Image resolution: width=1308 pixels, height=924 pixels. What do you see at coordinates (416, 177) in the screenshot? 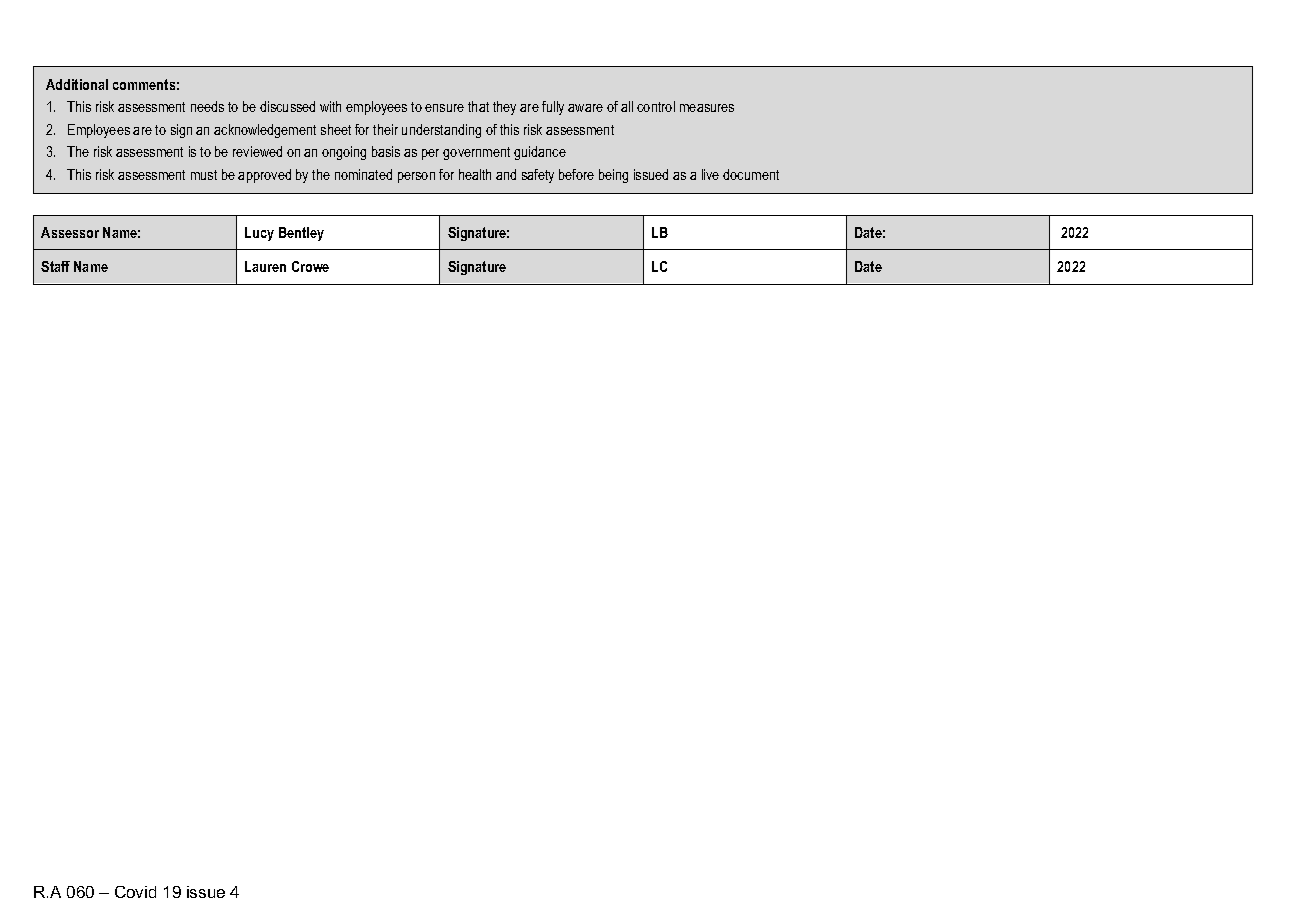
I see `person` at bounding box center [416, 177].
